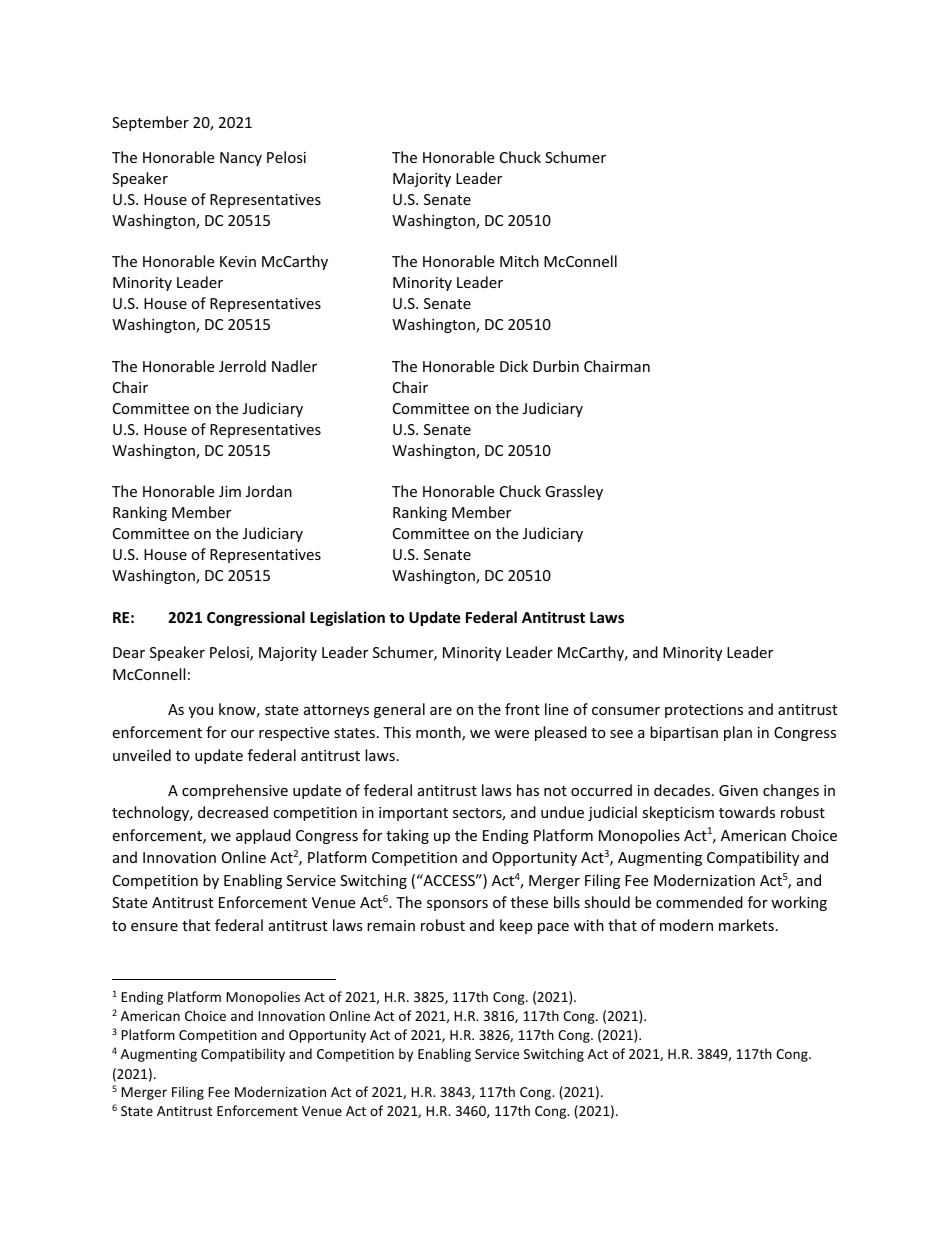 This image has width=952, height=1233. Describe the element at coordinates (738, 733) in the image. I see `plan` at that location.
